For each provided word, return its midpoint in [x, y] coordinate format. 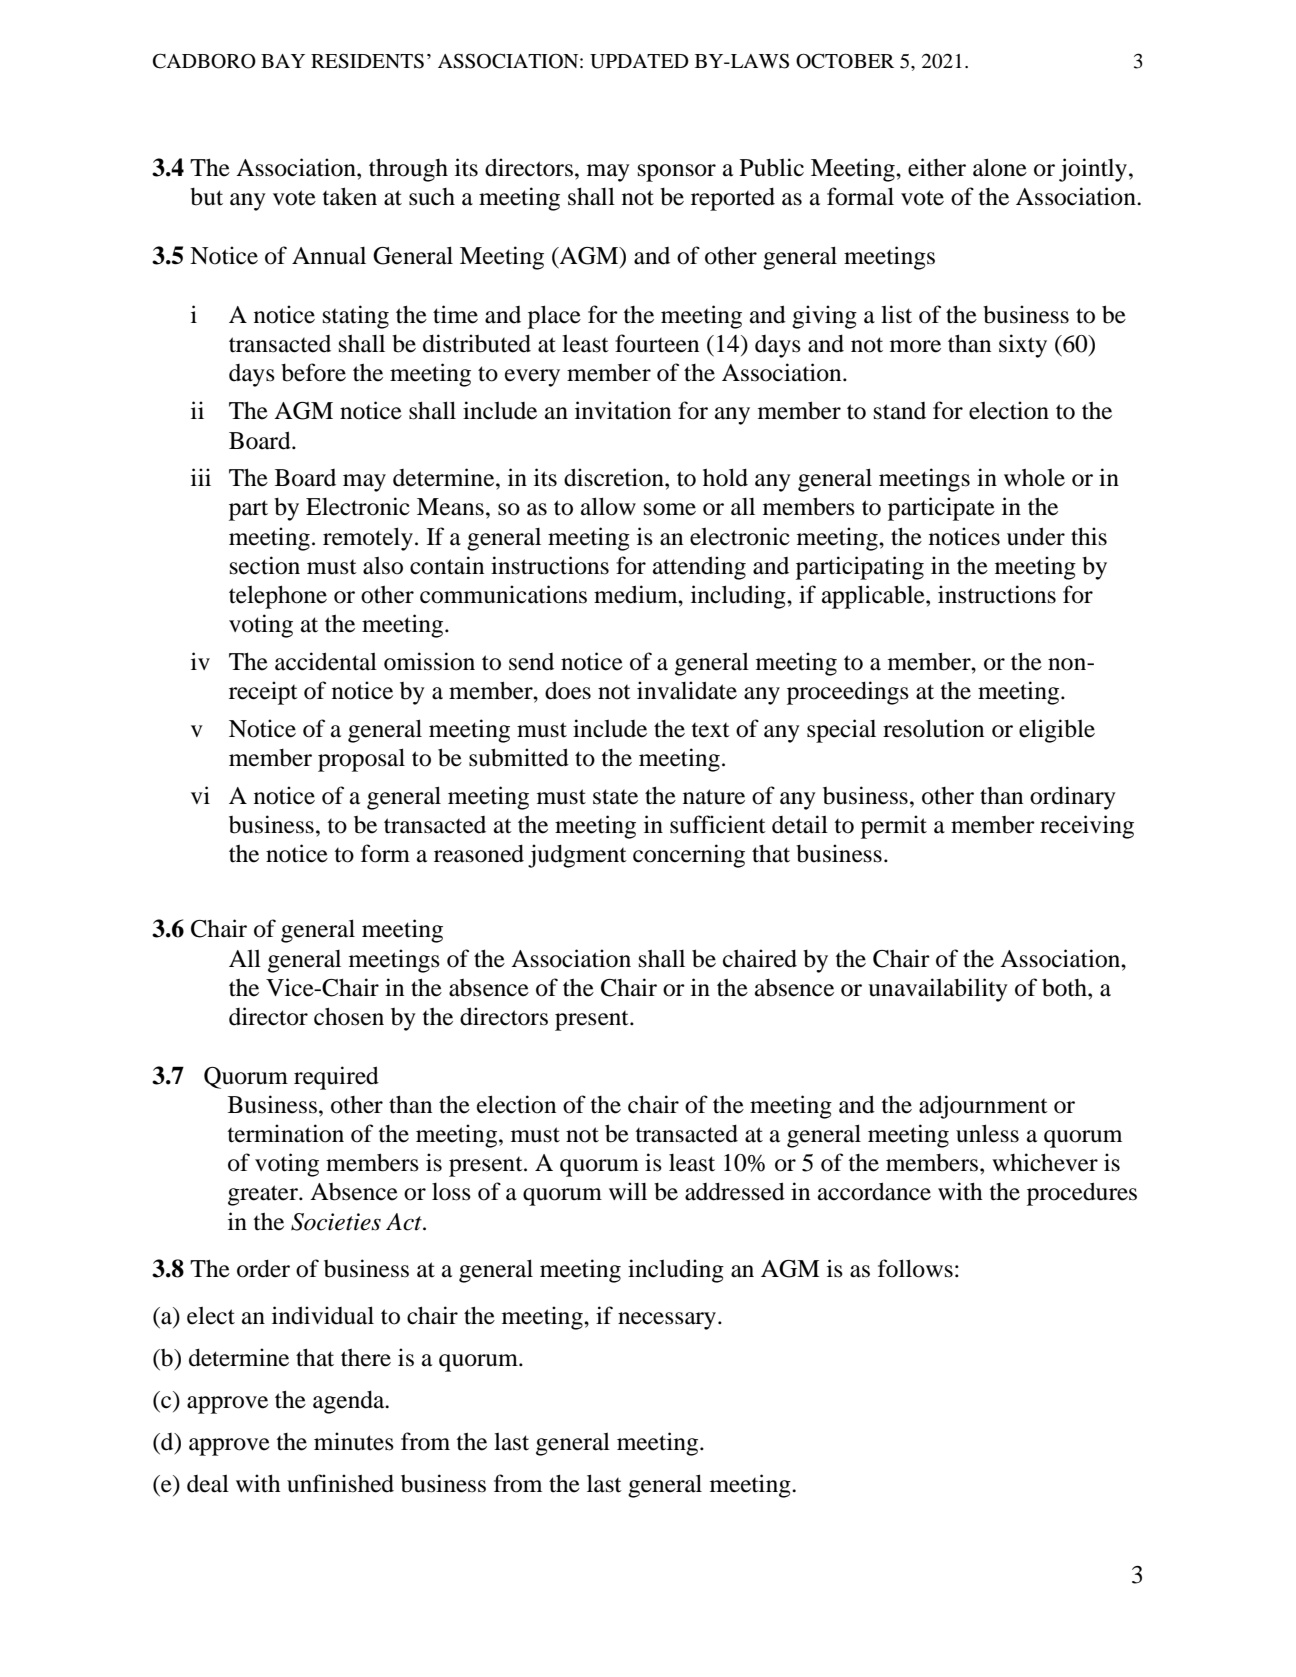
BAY [283, 61]
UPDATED [639, 61]
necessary [668, 1321]
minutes [354, 1441]
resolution [933, 728]
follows [915, 1268]
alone [1000, 167]
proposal [361, 760]
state [615, 797]
